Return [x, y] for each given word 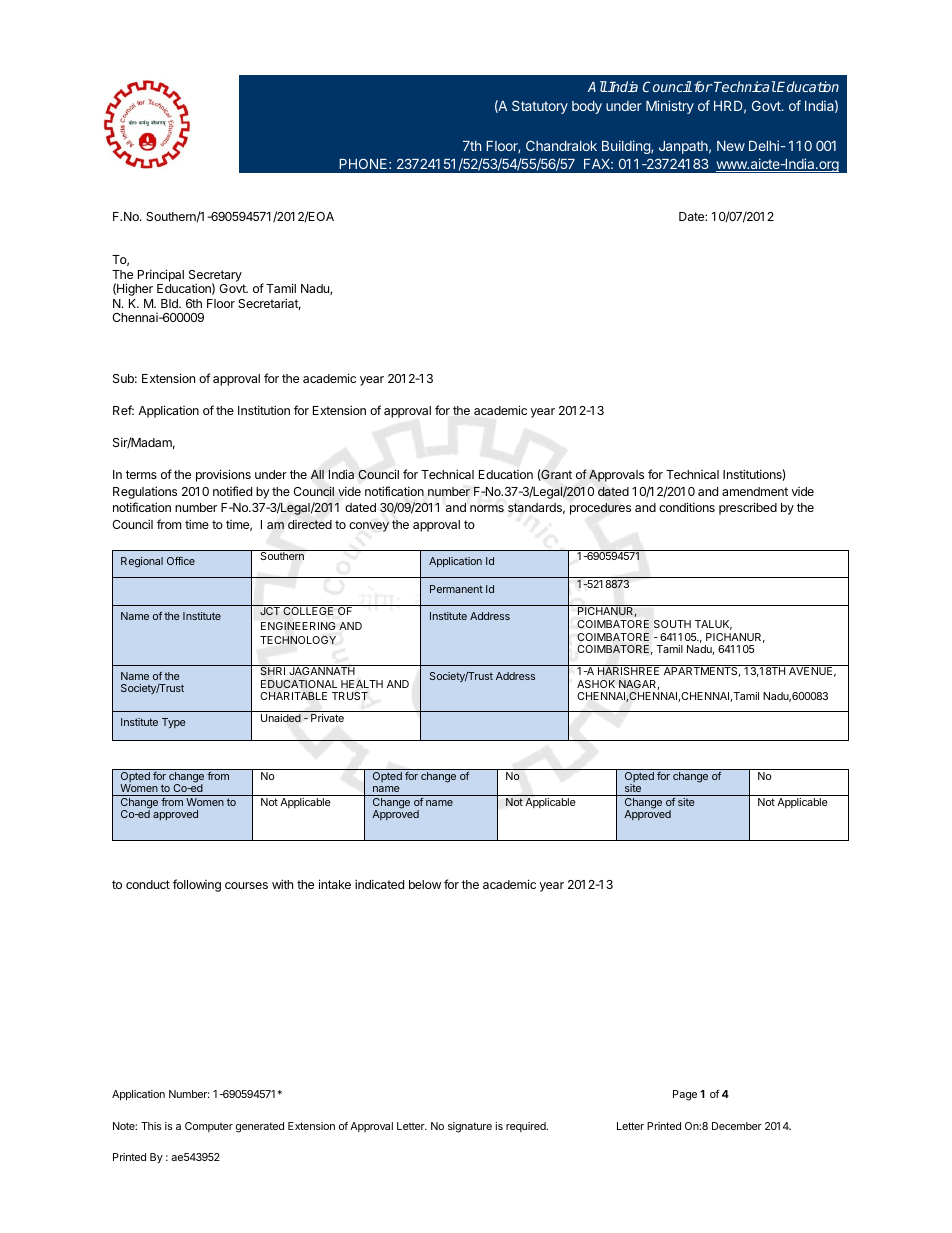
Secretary [215, 277]
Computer [209, 1127]
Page [685, 1095]
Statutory [540, 107]
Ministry [670, 107]
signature [470, 1127]
